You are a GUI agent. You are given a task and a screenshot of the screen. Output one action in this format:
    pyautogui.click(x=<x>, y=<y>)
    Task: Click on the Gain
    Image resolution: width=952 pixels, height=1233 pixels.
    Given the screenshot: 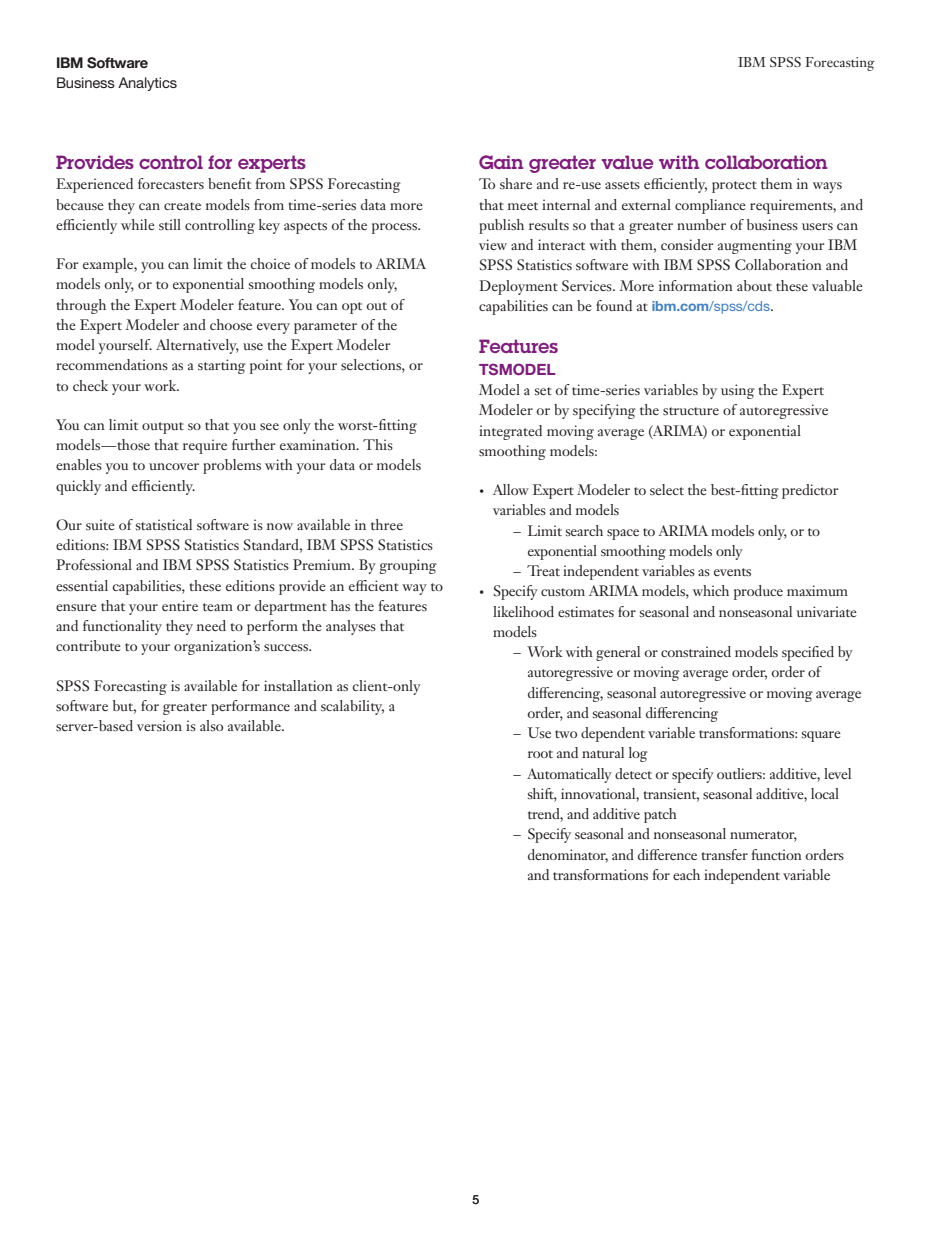 What is the action you would take?
    pyautogui.click(x=501, y=162)
